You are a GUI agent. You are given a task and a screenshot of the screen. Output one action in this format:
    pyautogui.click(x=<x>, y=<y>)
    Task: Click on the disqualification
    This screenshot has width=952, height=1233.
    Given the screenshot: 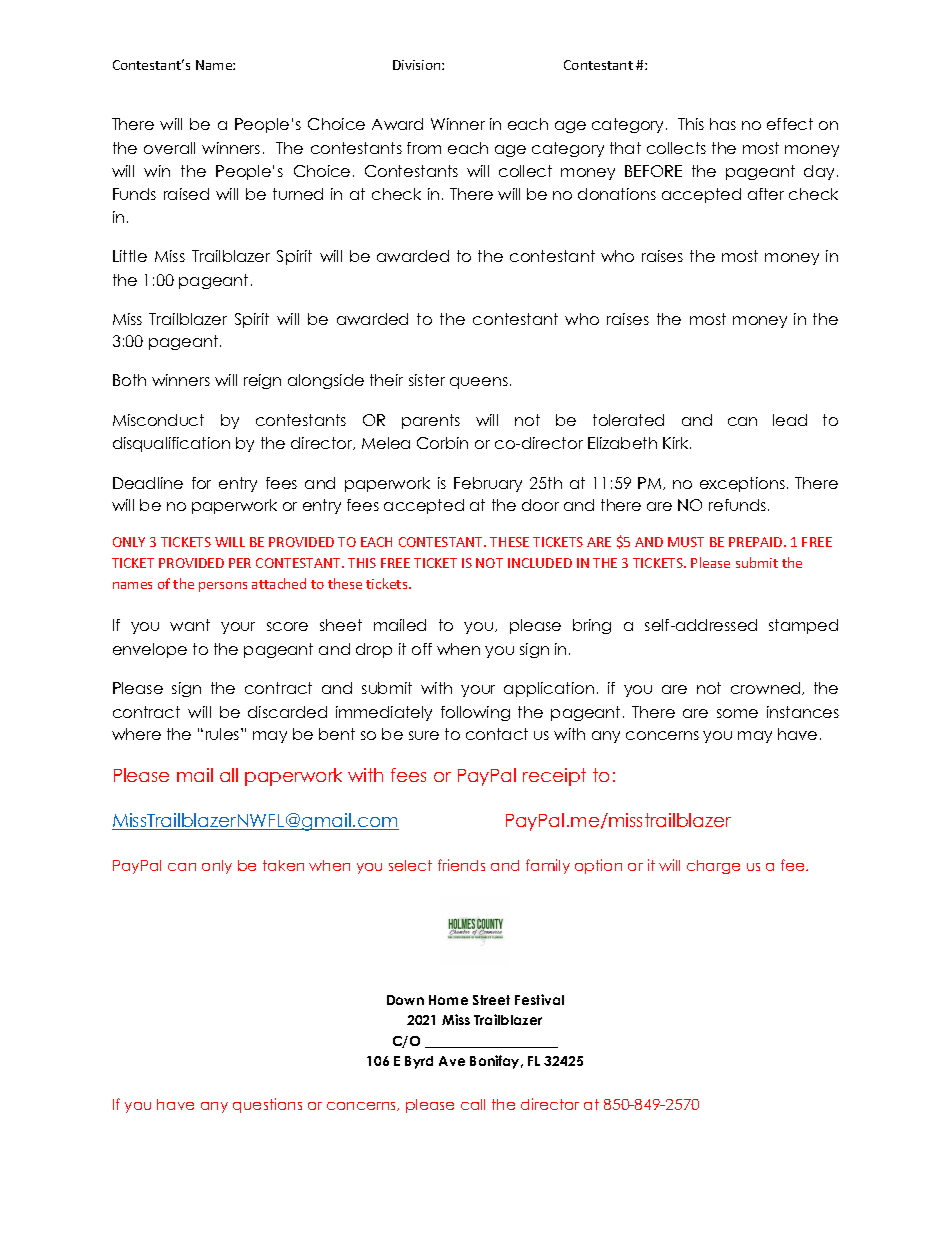 What is the action you would take?
    pyautogui.click(x=171, y=444)
